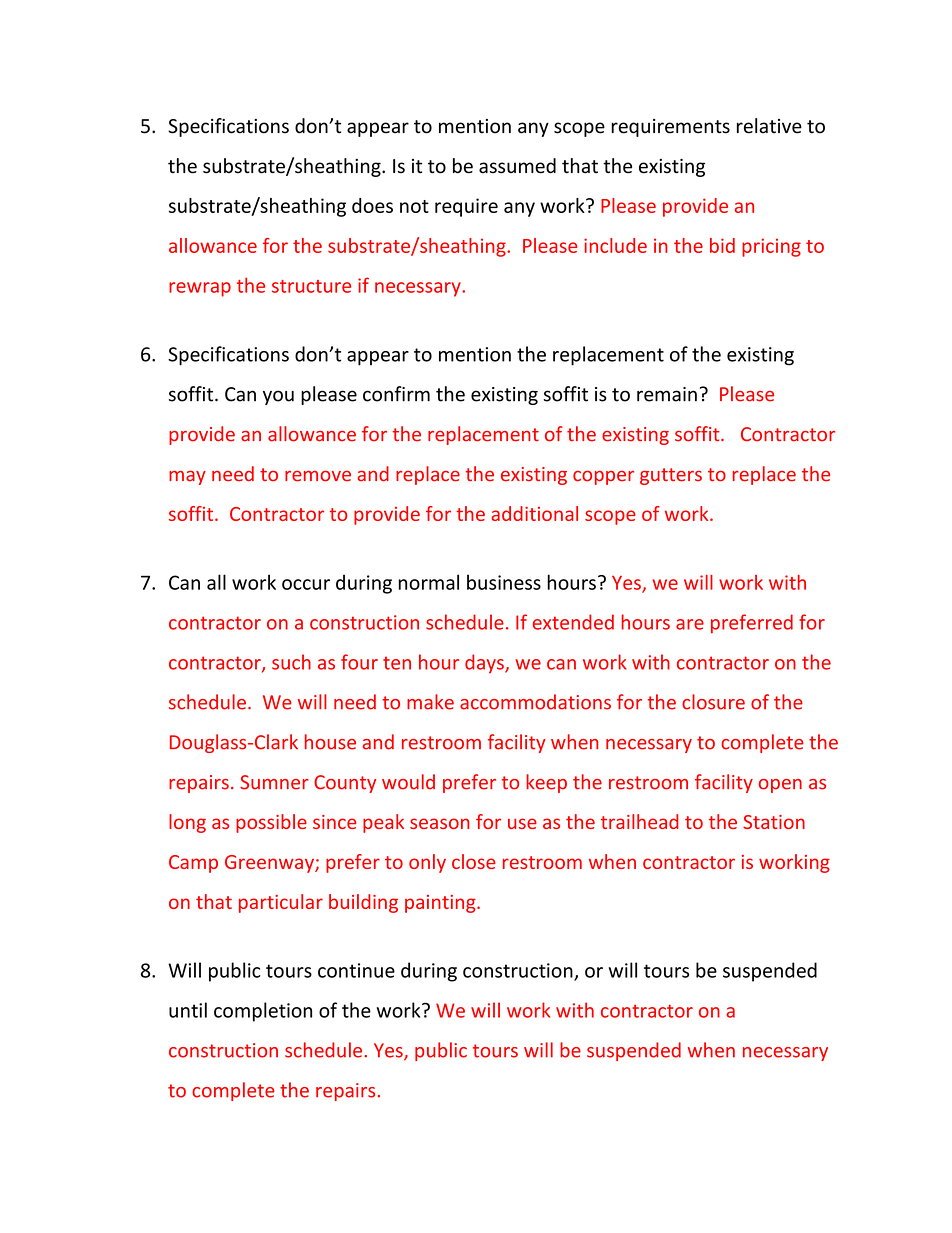 The height and width of the page is (1233, 952). Describe the element at coordinates (504, 582) in the page. I see `business` at that location.
